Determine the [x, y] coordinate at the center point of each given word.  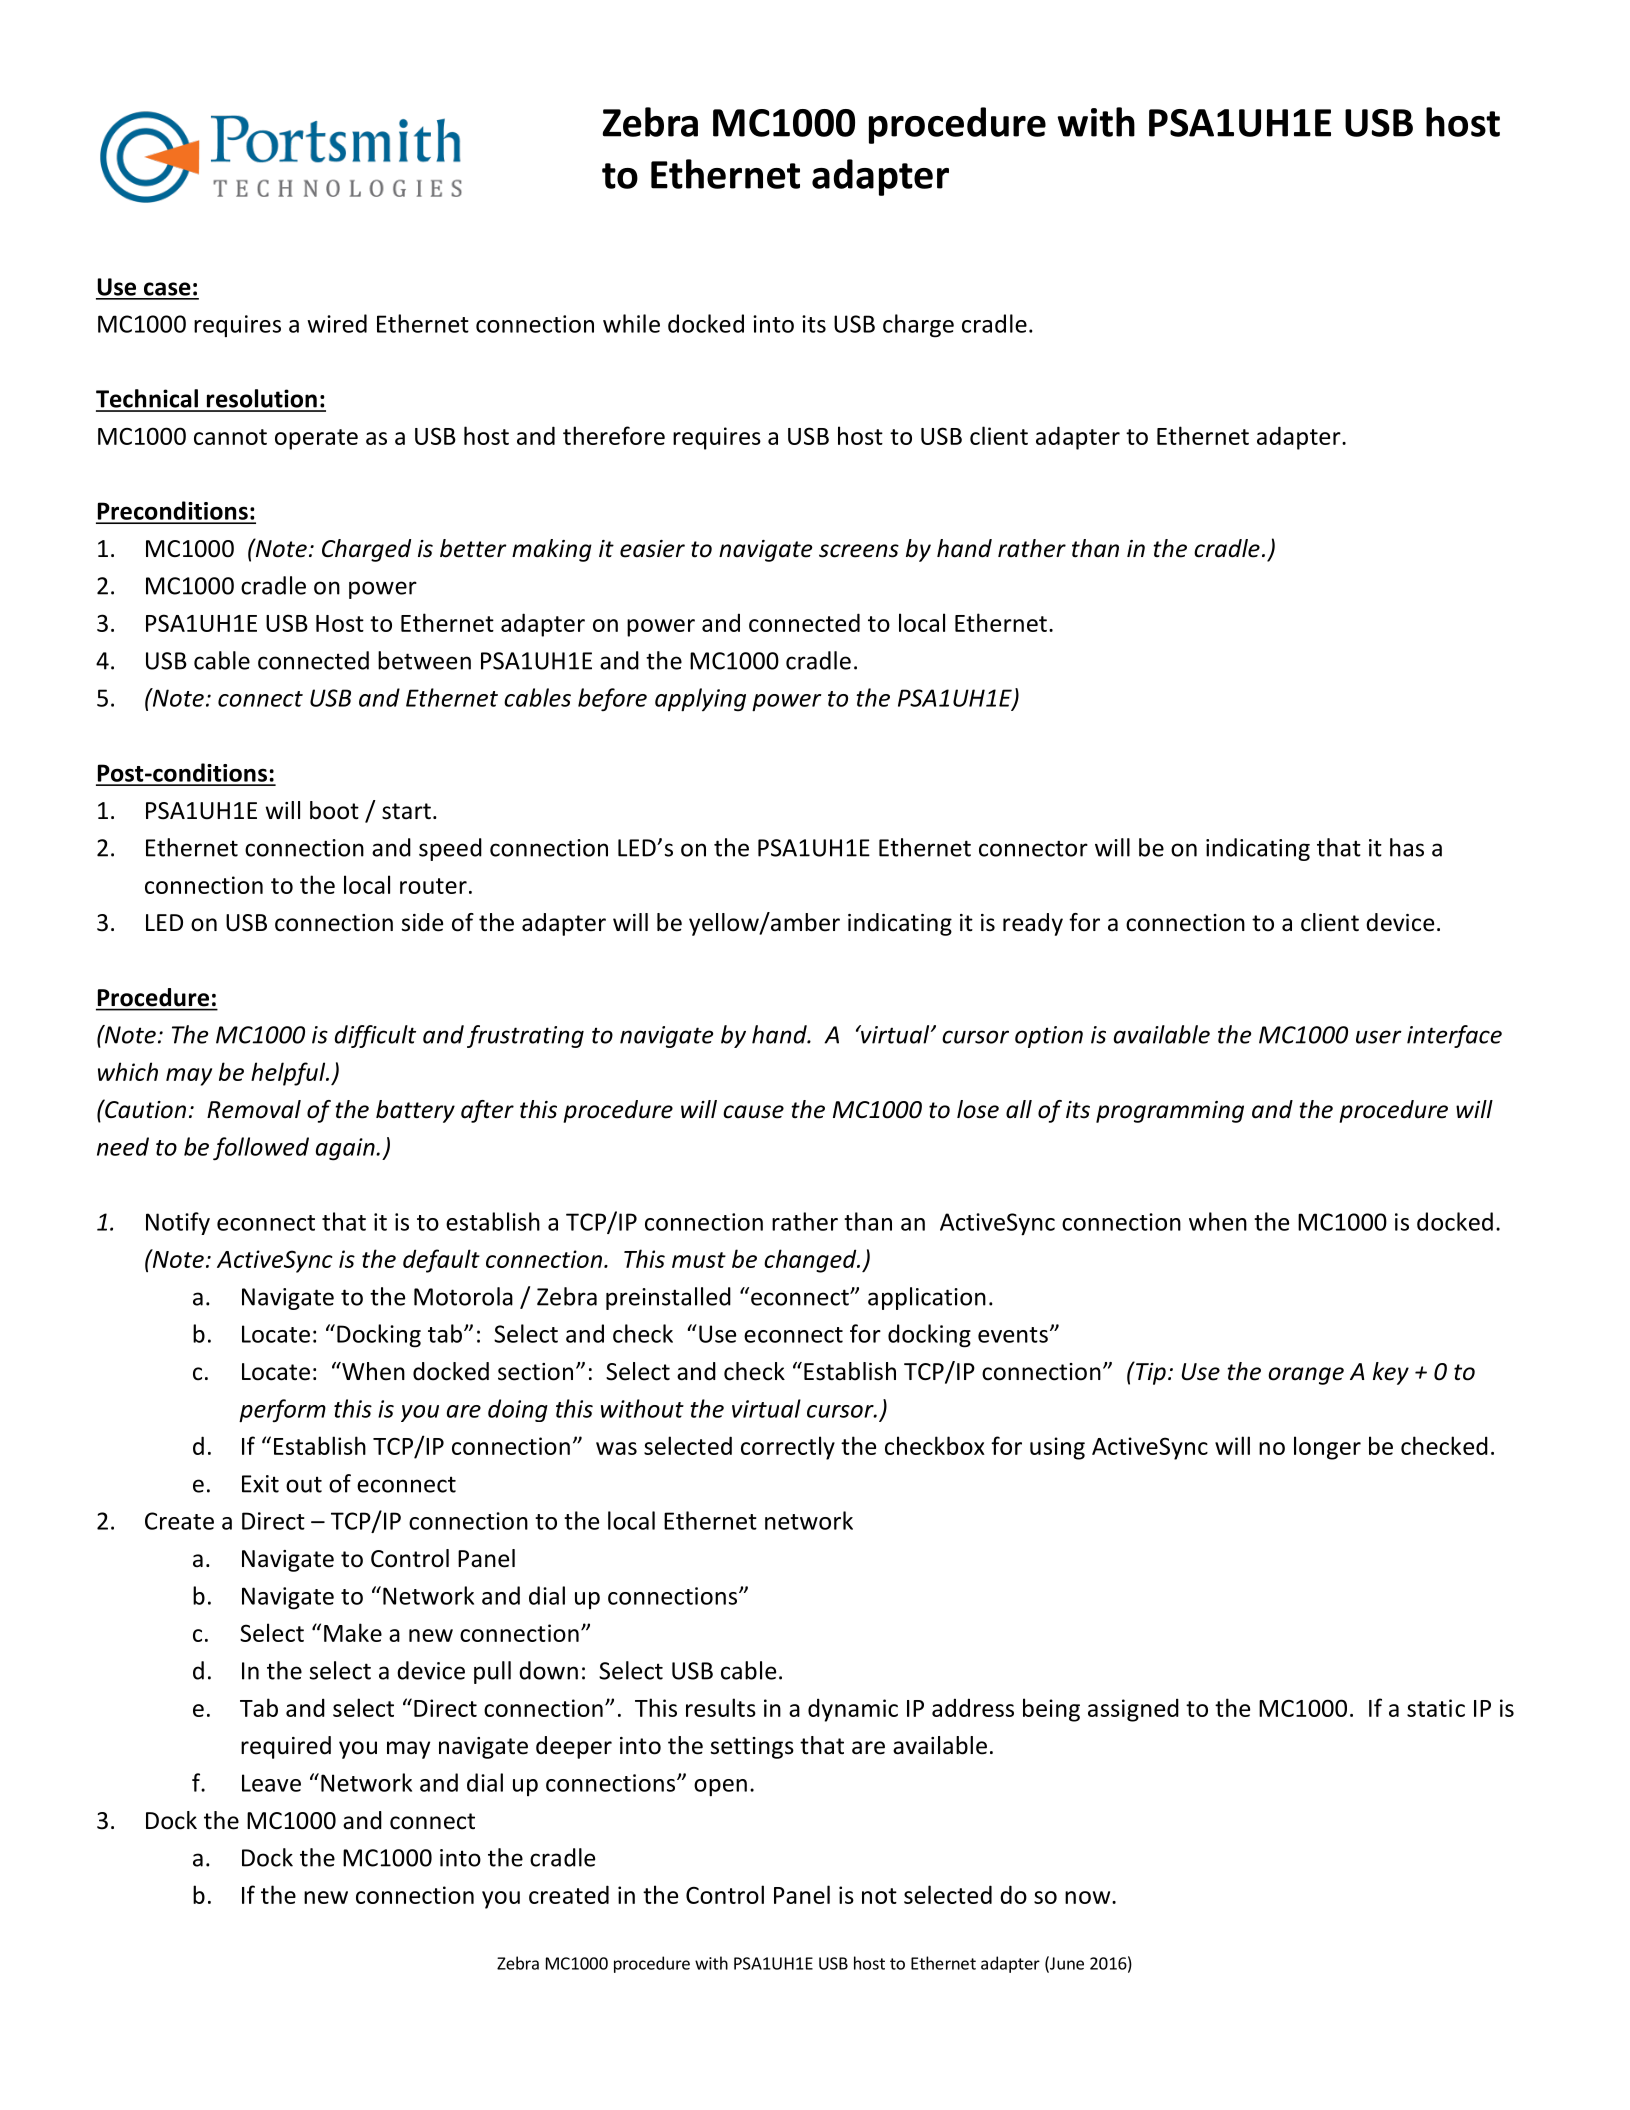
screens [859, 551]
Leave [271, 1783]
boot [334, 810]
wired [337, 323]
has [1407, 847]
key [1391, 1373]
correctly [788, 1448]
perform [282, 1411]
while [631, 323]
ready [1033, 924]
